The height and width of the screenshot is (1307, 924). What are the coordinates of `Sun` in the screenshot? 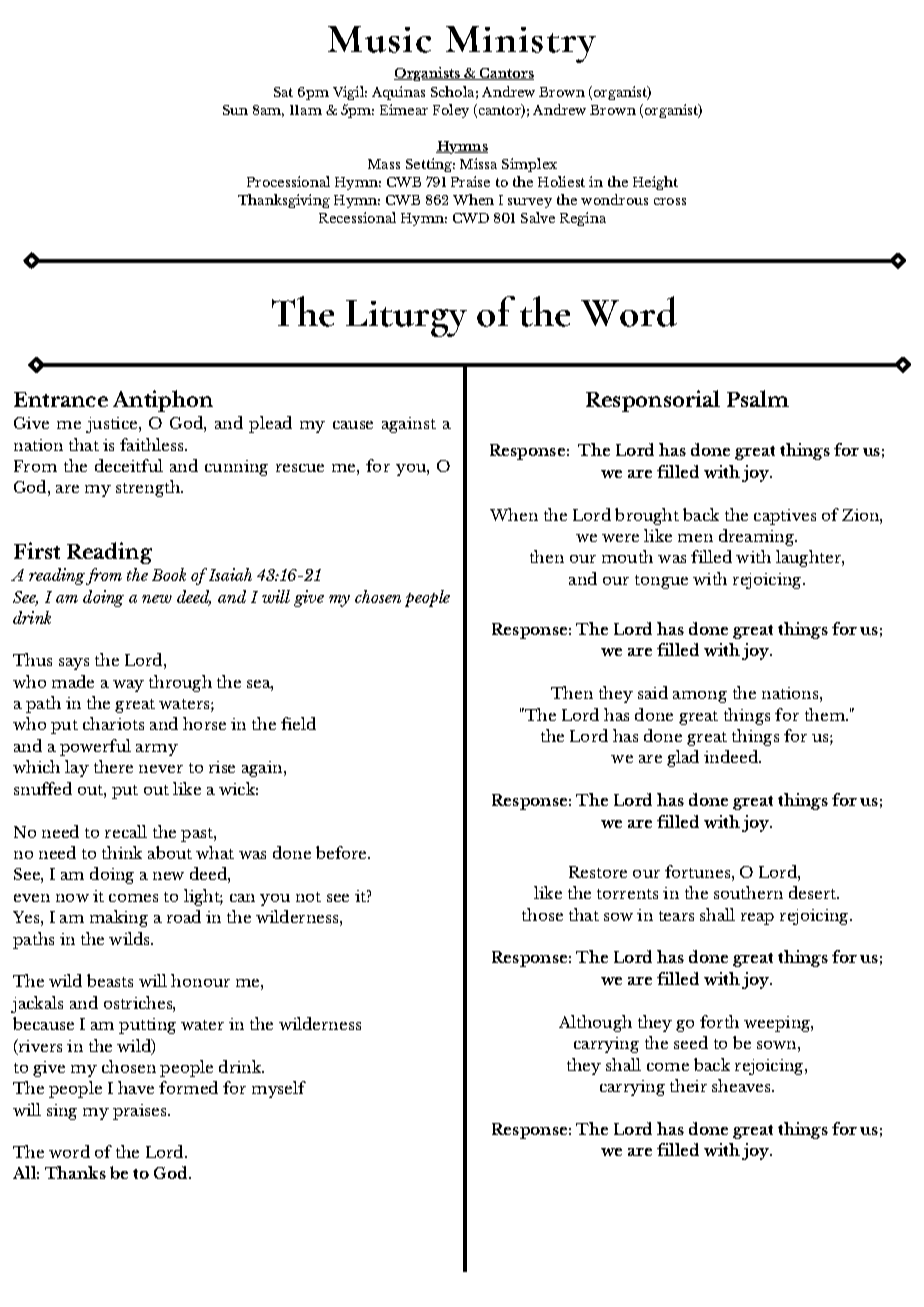 It's located at (235, 110).
